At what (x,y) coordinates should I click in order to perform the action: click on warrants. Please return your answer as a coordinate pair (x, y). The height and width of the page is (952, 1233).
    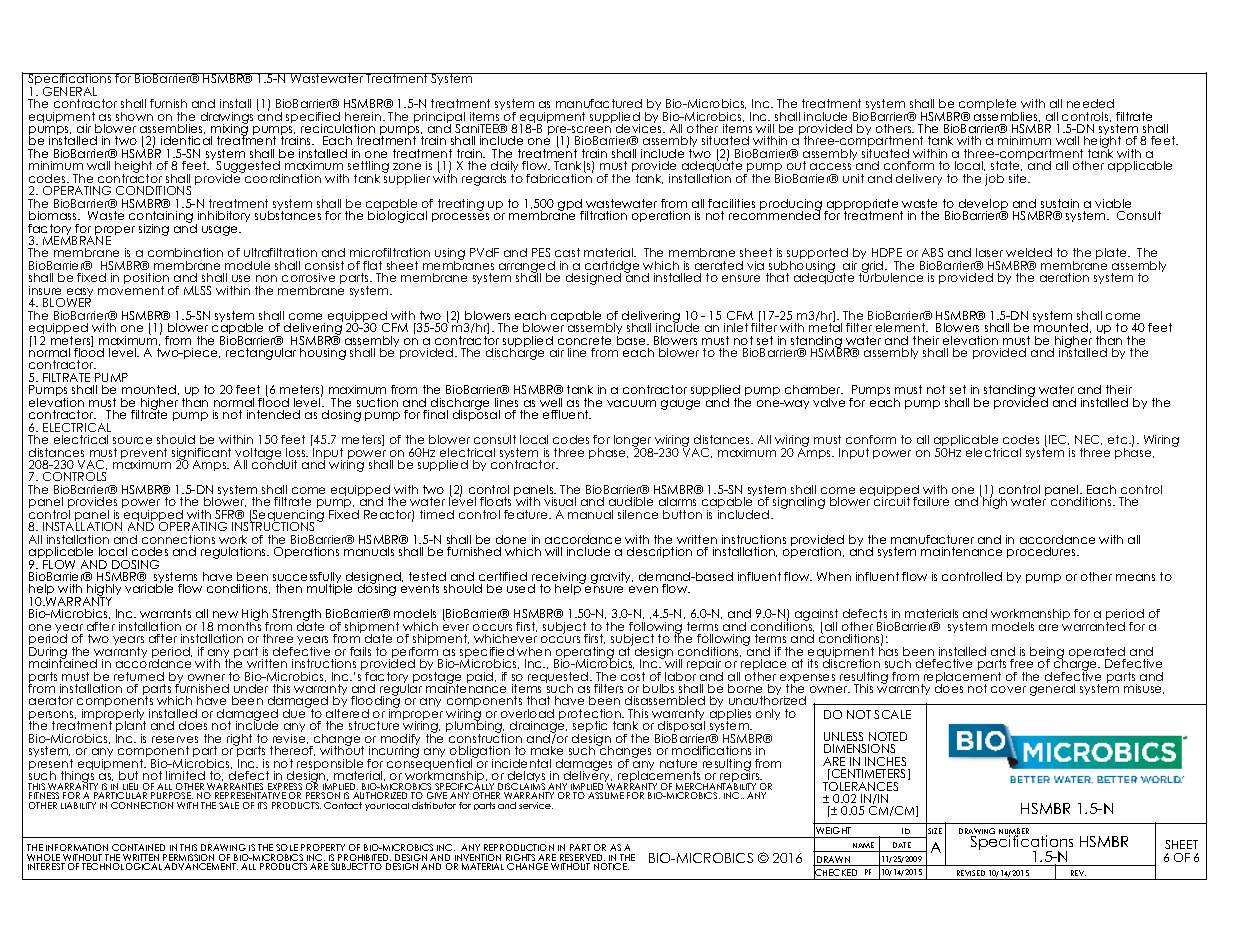
    Looking at the image, I should click on (165, 613).
